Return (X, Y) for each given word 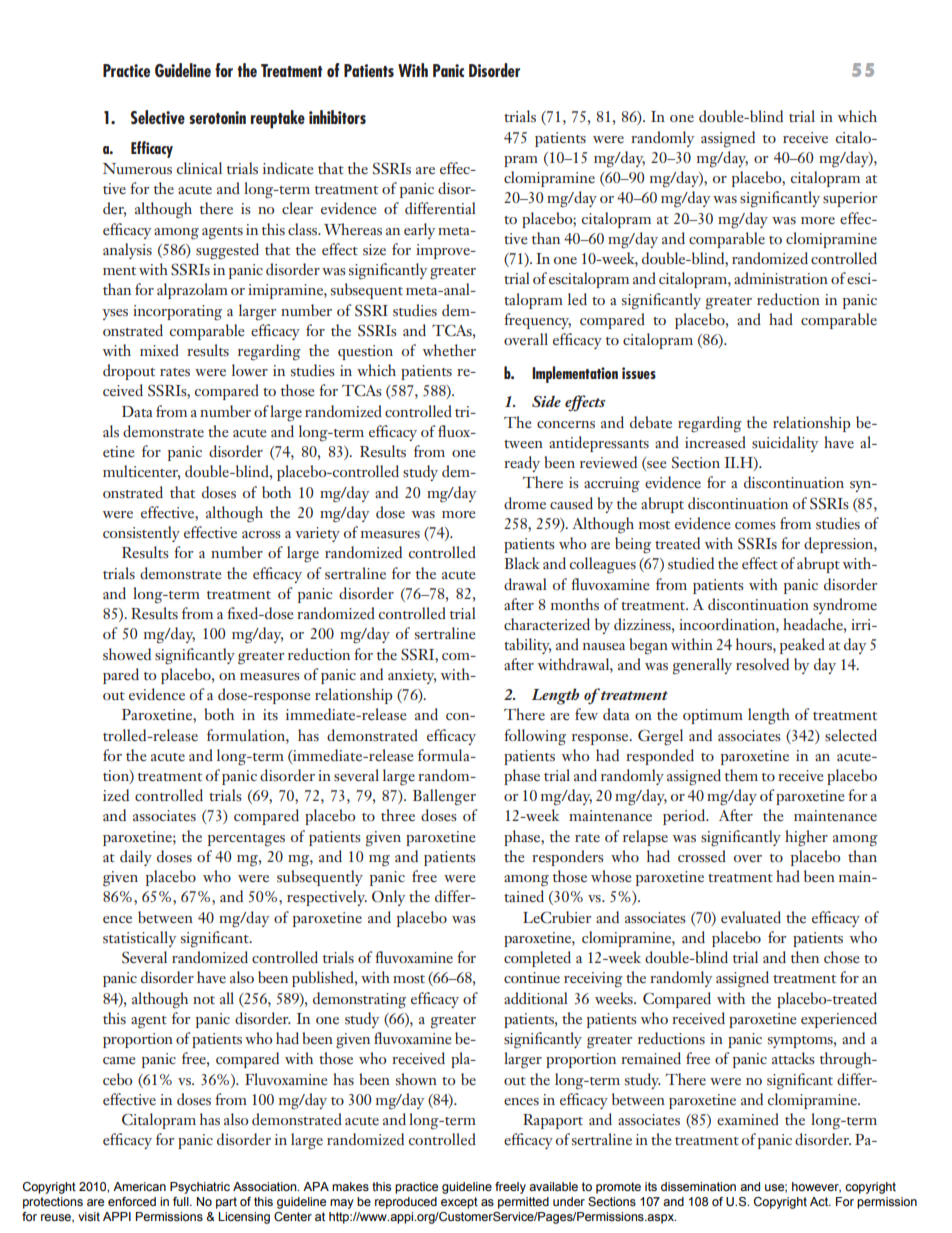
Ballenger (444, 797)
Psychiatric (200, 1188)
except (459, 1203)
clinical (199, 168)
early (419, 231)
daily (136, 858)
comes (755, 526)
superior (850, 199)
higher (806, 838)
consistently (141, 534)
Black (522, 563)
